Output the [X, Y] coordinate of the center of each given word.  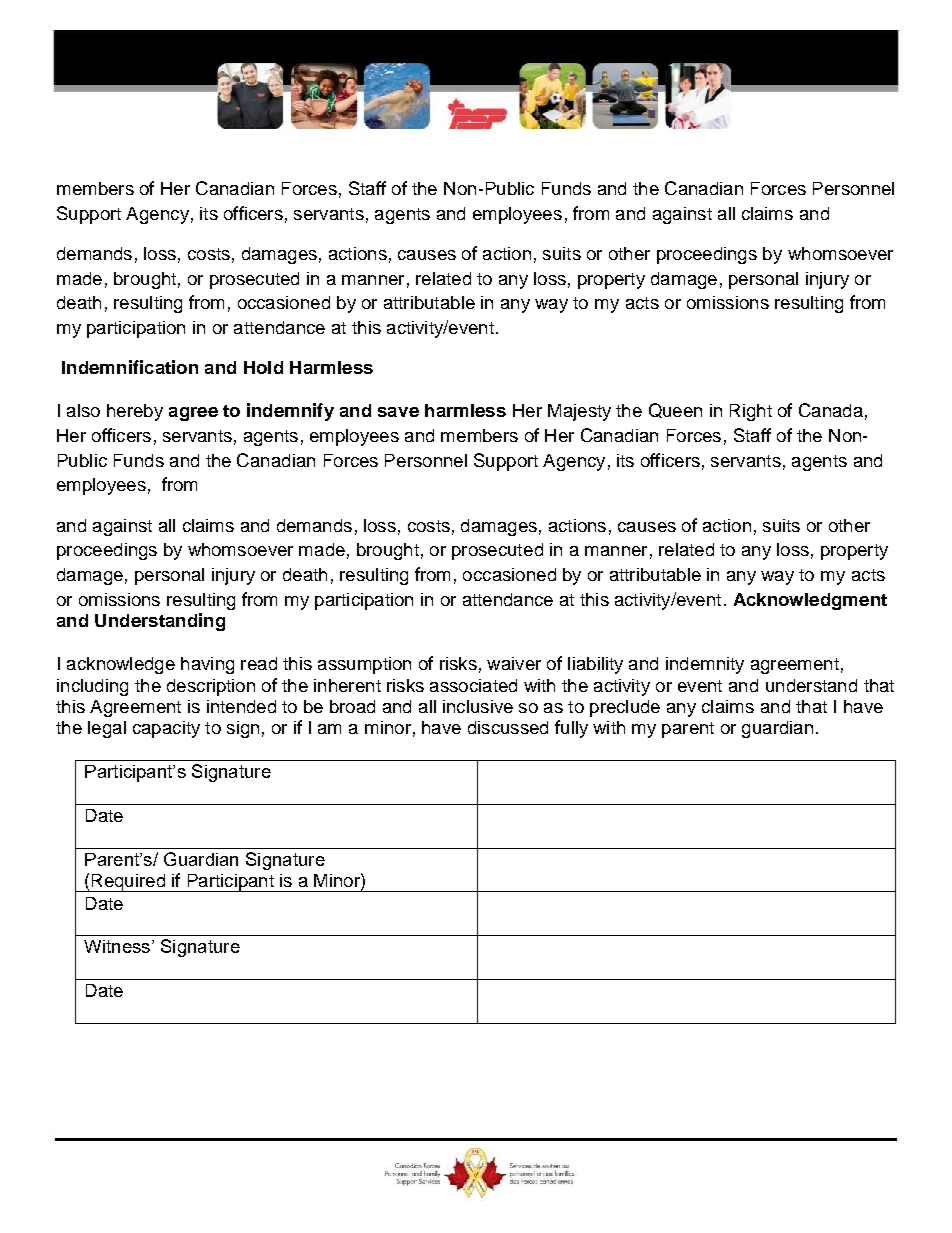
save [398, 412]
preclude [625, 708]
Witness [118, 946]
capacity [166, 729]
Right [751, 412]
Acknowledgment [810, 601]
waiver [514, 663]
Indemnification [130, 367]
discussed [508, 727]
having [207, 665]
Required [128, 883]
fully [571, 729]
